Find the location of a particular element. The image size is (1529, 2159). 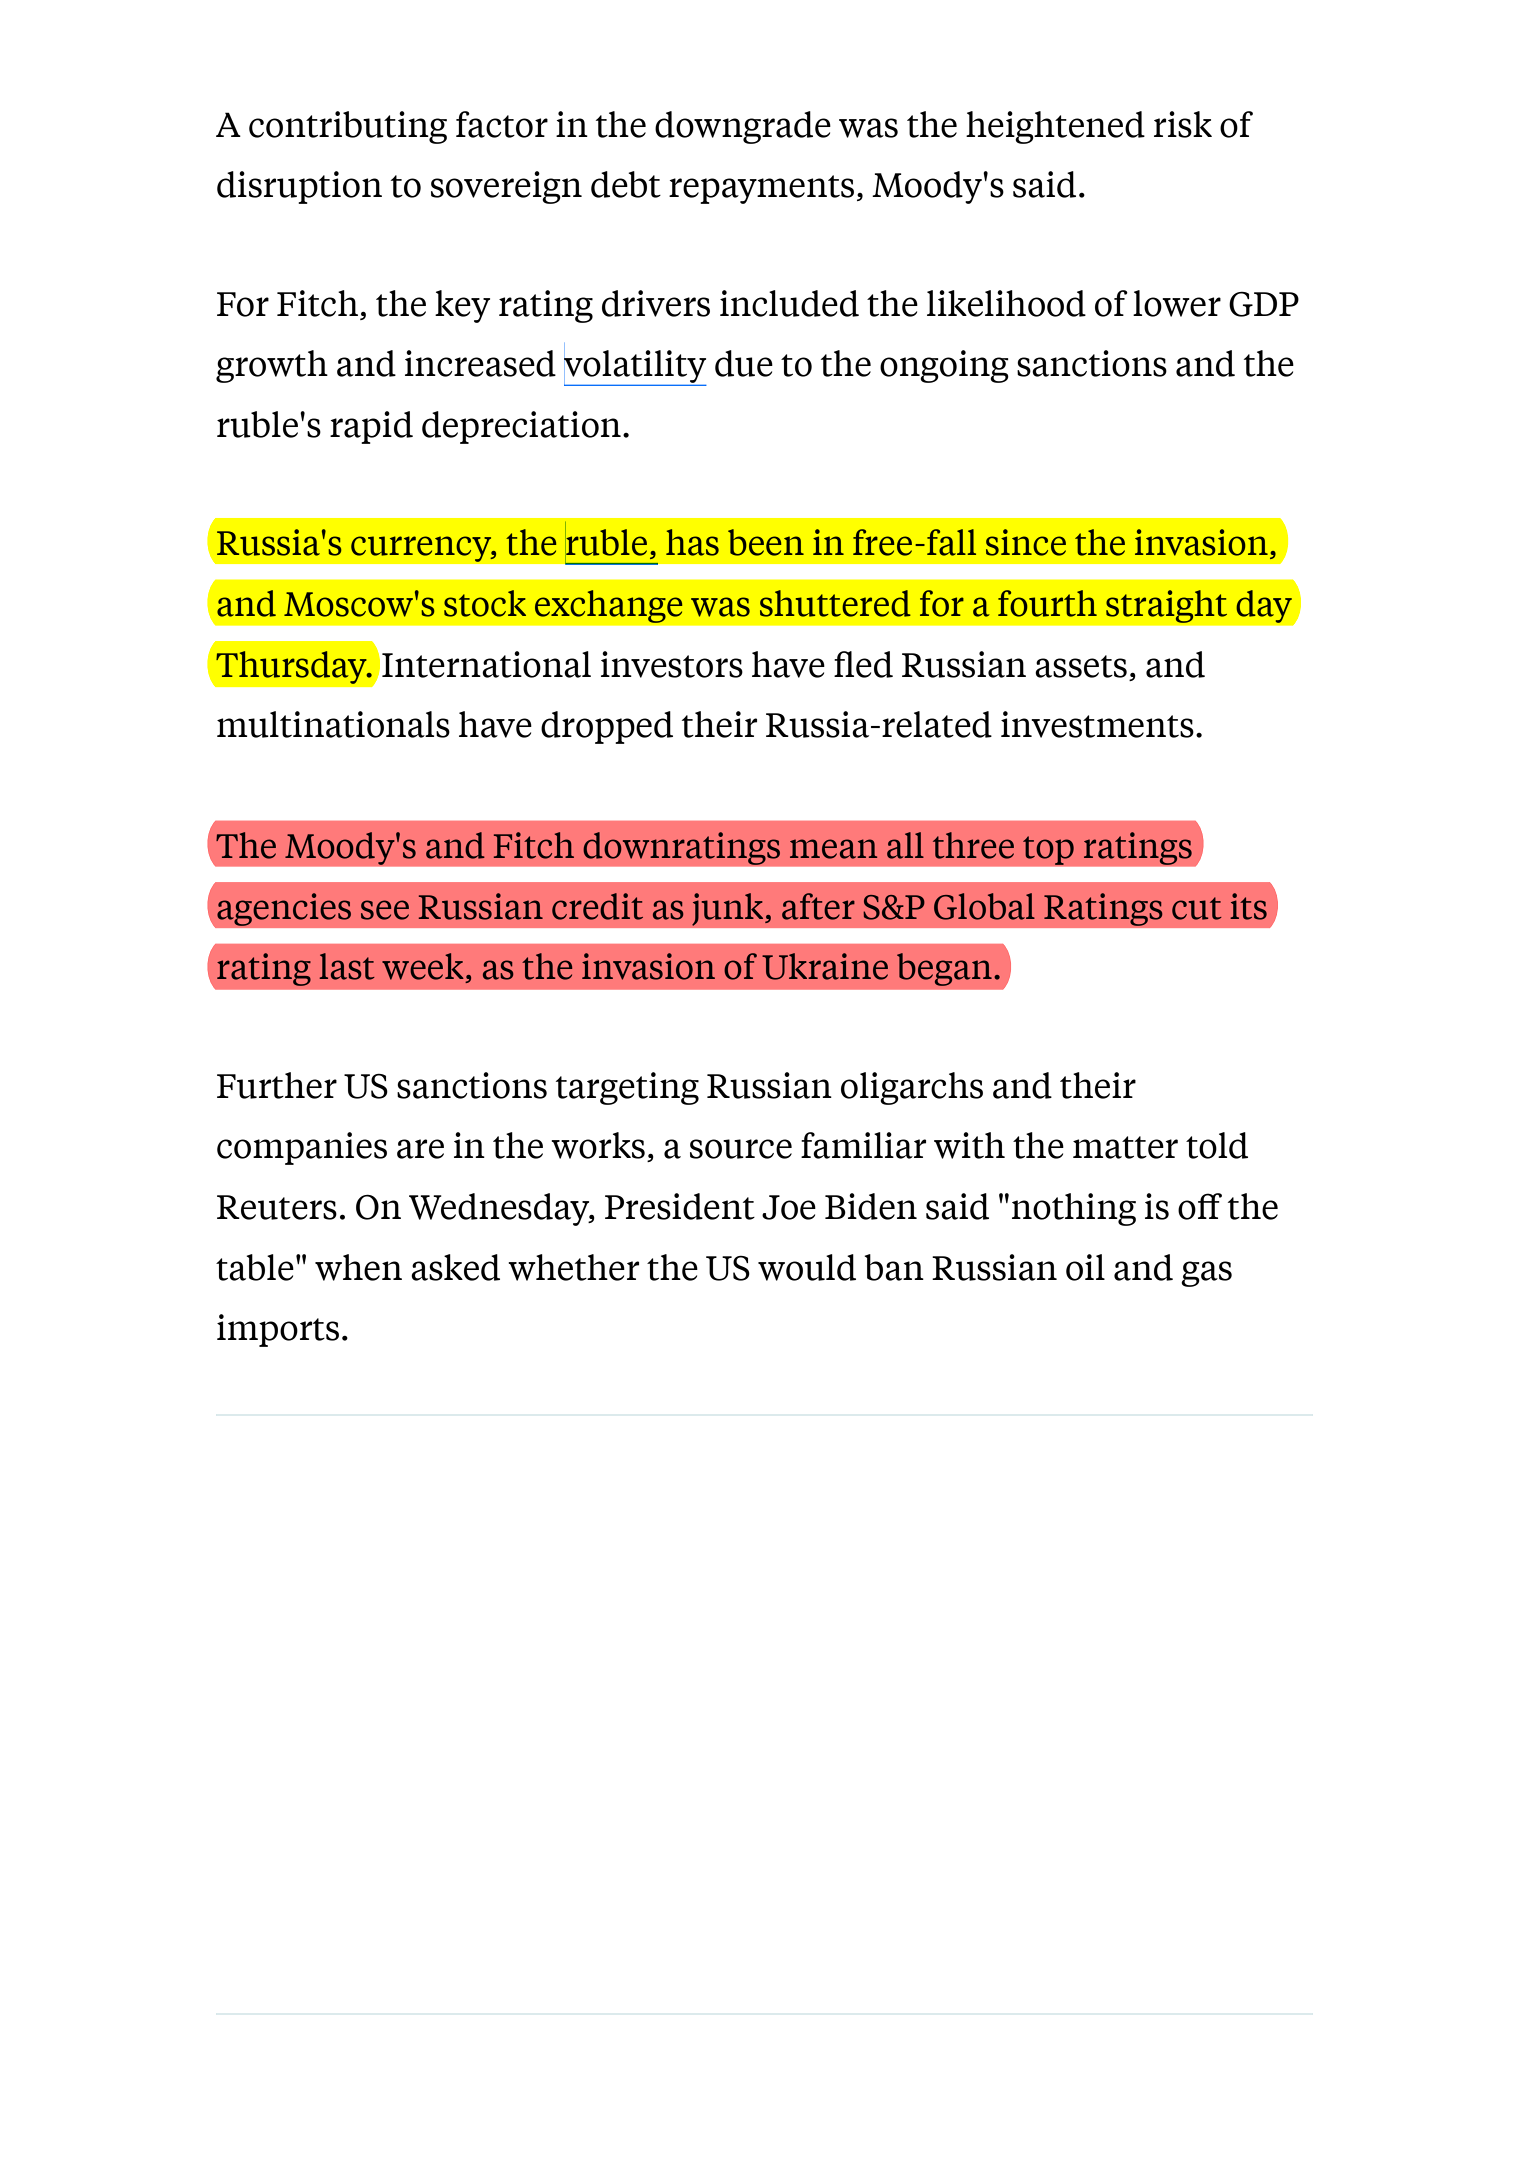

would is located at coordinates (807, 1267).
